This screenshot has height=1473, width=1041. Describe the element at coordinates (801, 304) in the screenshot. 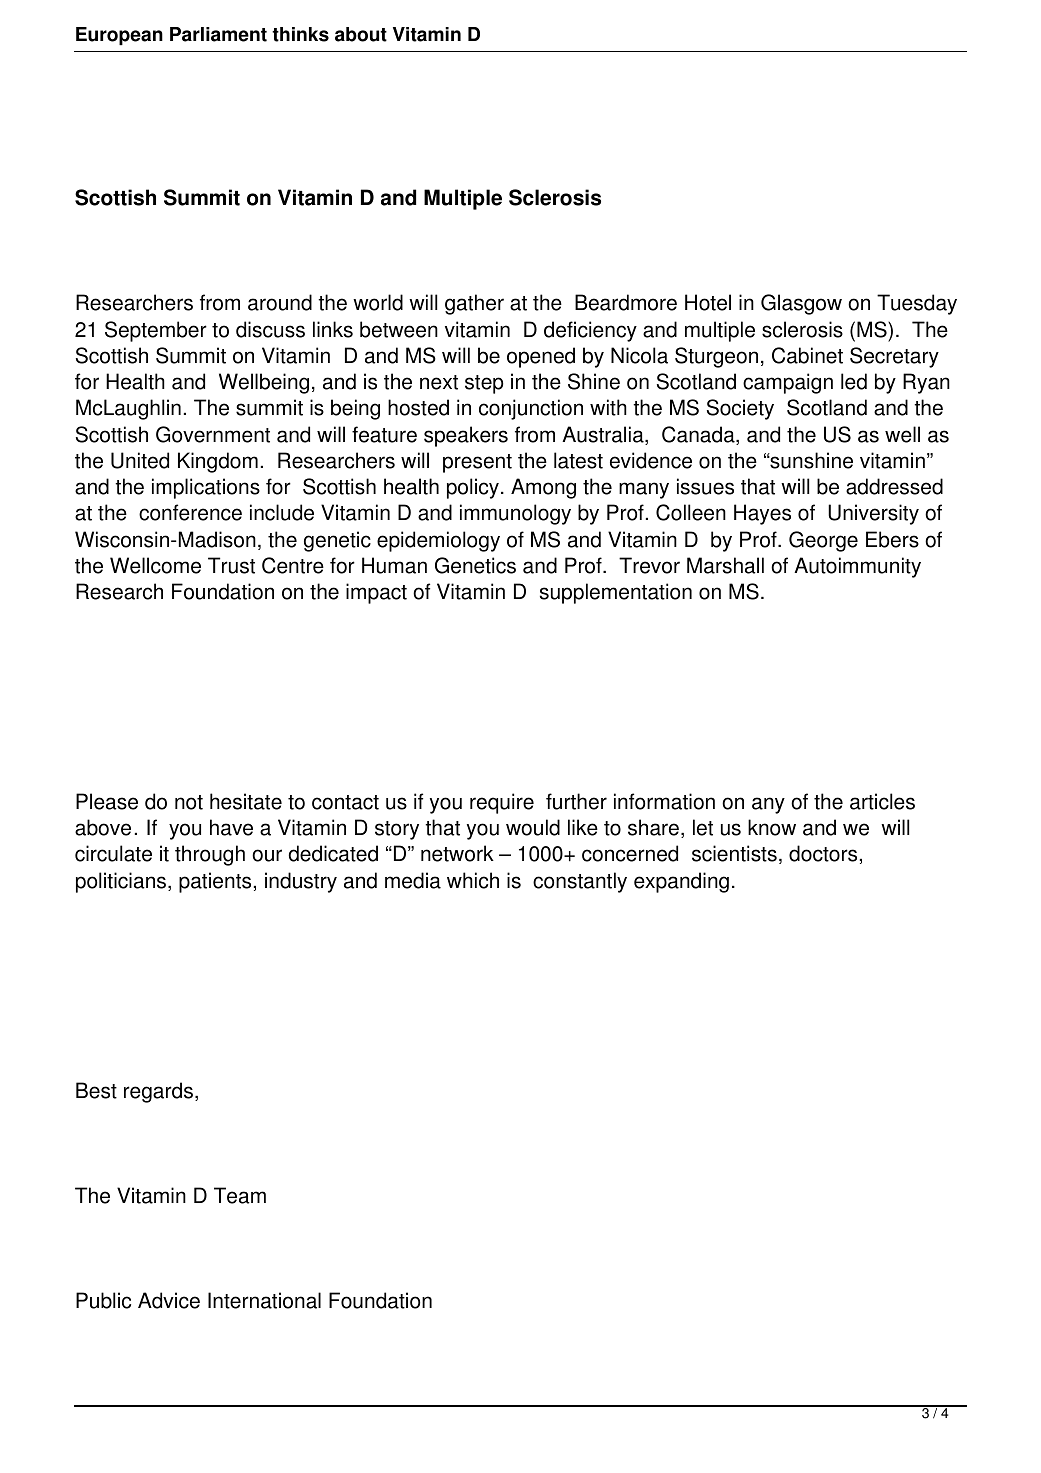

I see `Glasgow` at that location.
